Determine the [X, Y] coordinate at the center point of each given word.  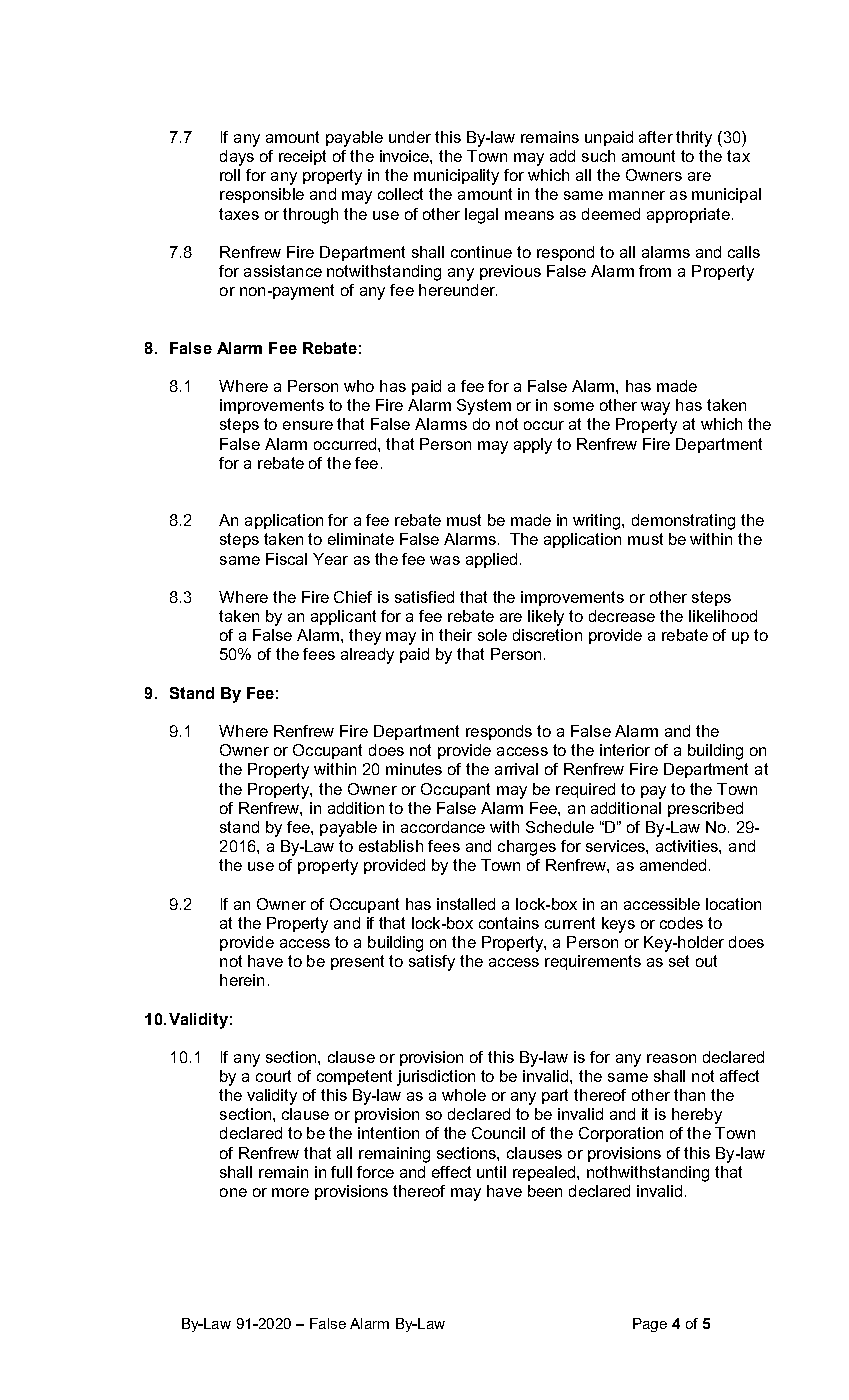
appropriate [688, 215]
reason [671, 1058]
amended [673, 865]
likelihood [723, 616]
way [655, 408]
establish [391, 846]
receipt [302, 157]
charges [527, 848]
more [290, 1192]
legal [481, 216]
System [484, 407]
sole [492, 635]
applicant [343, 617]
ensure [308, 425]
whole [464, 1095]
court [273, 1076]
